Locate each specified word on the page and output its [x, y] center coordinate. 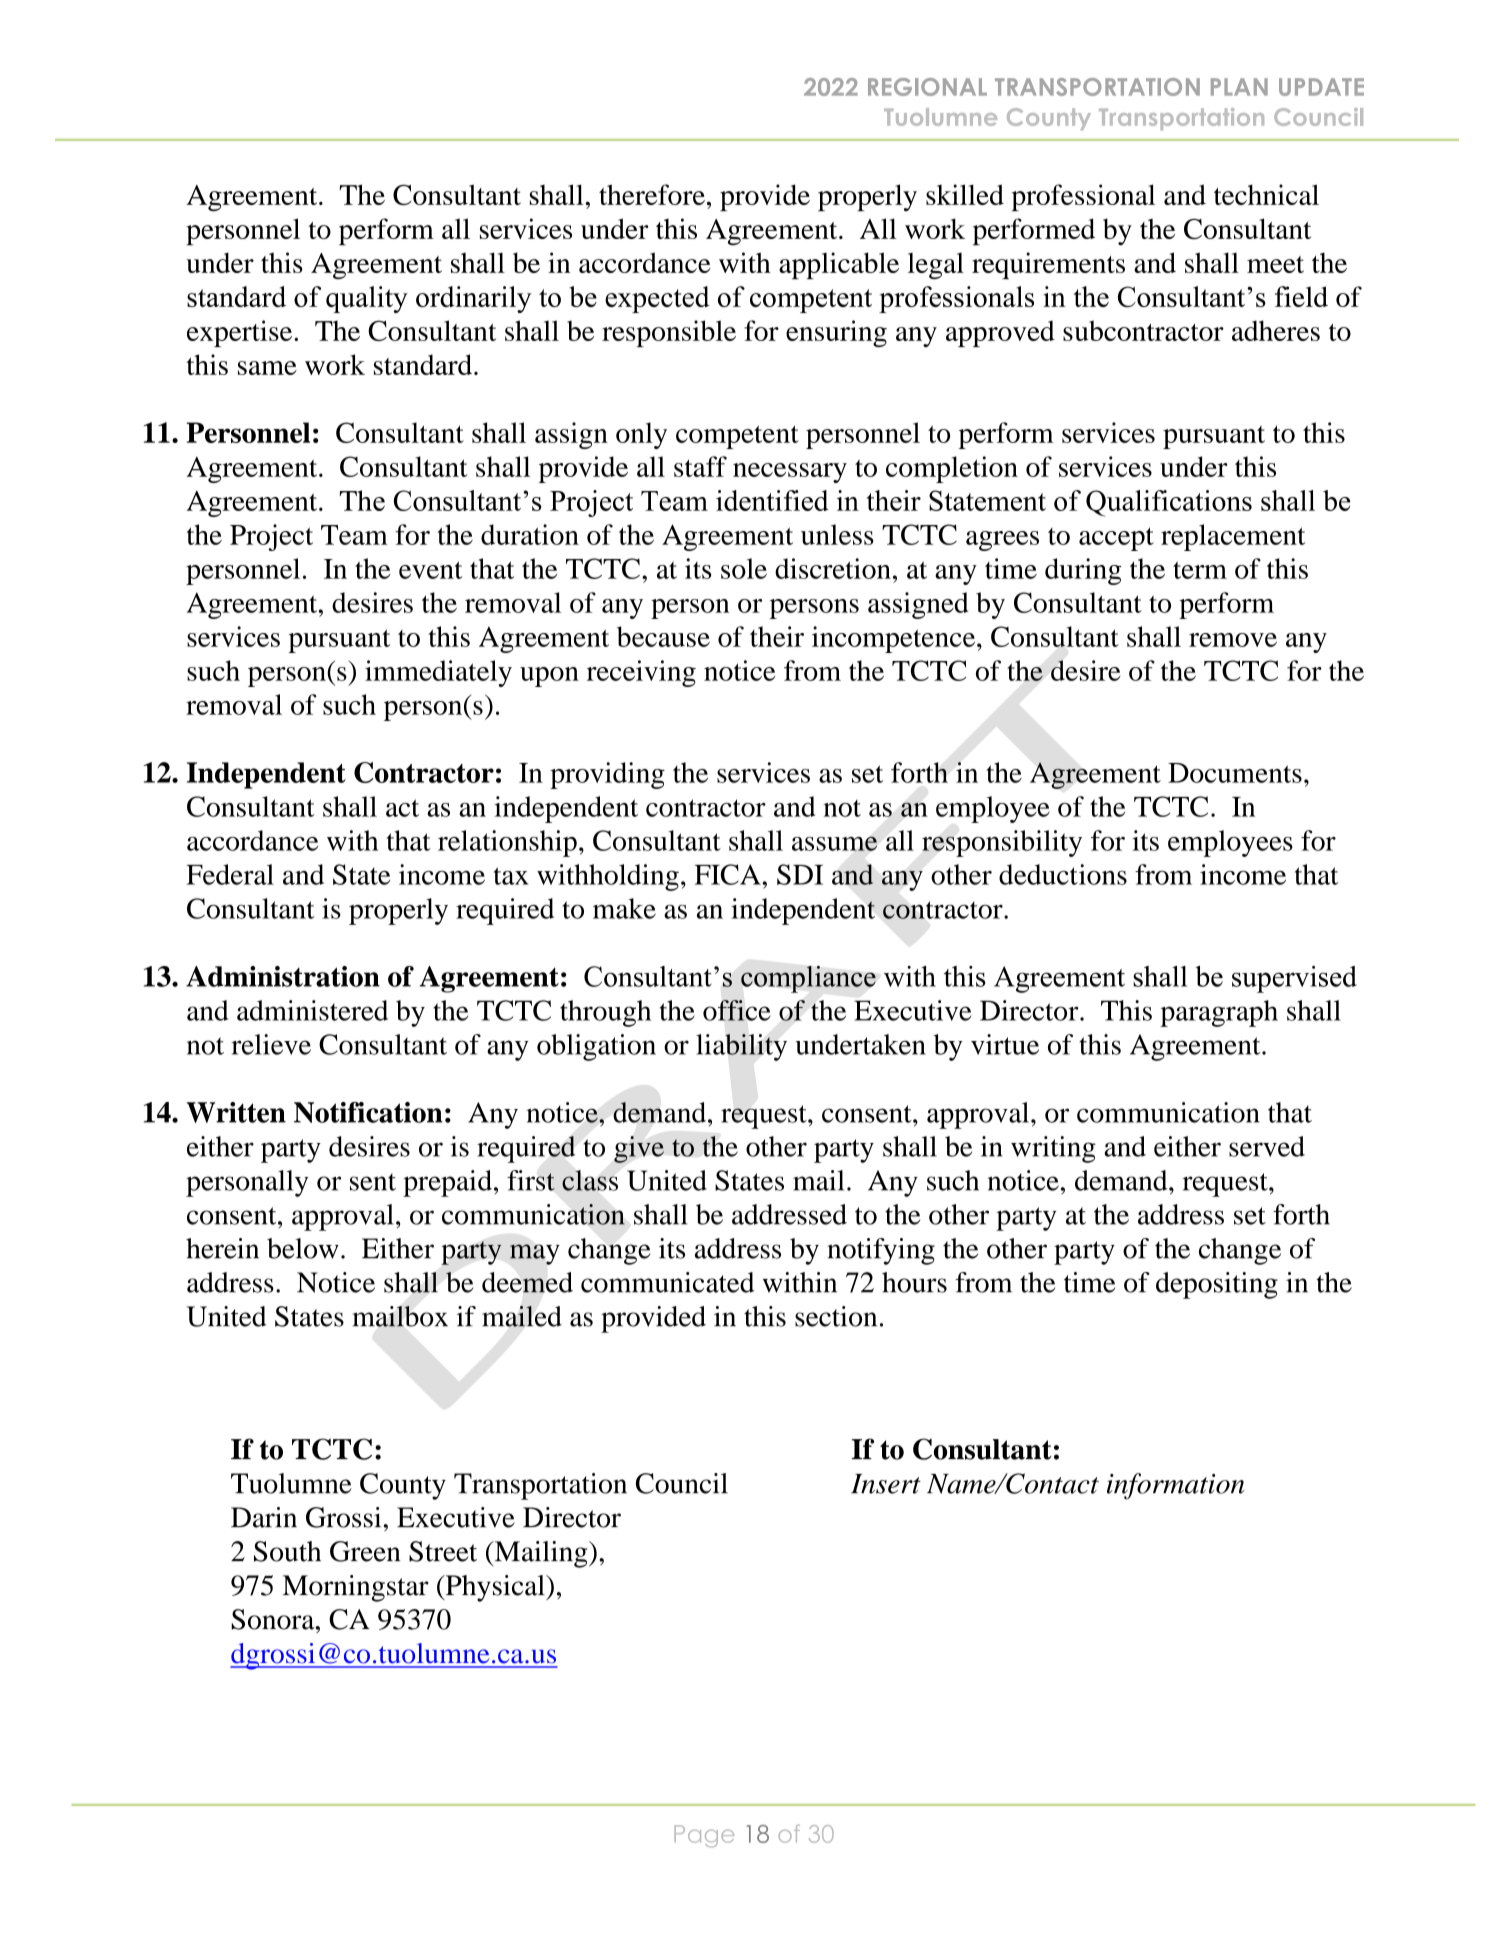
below [303, 1248]
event [430, 570]
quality [367, 299]
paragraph [1219, 1013]
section [836, 1316]
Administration [283, 976]
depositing [1217, 1285]
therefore [652, 194]
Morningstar [356, 1588]
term [1200, 570]
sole [744, 568]
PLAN [1239, 87]
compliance [808, 979]
